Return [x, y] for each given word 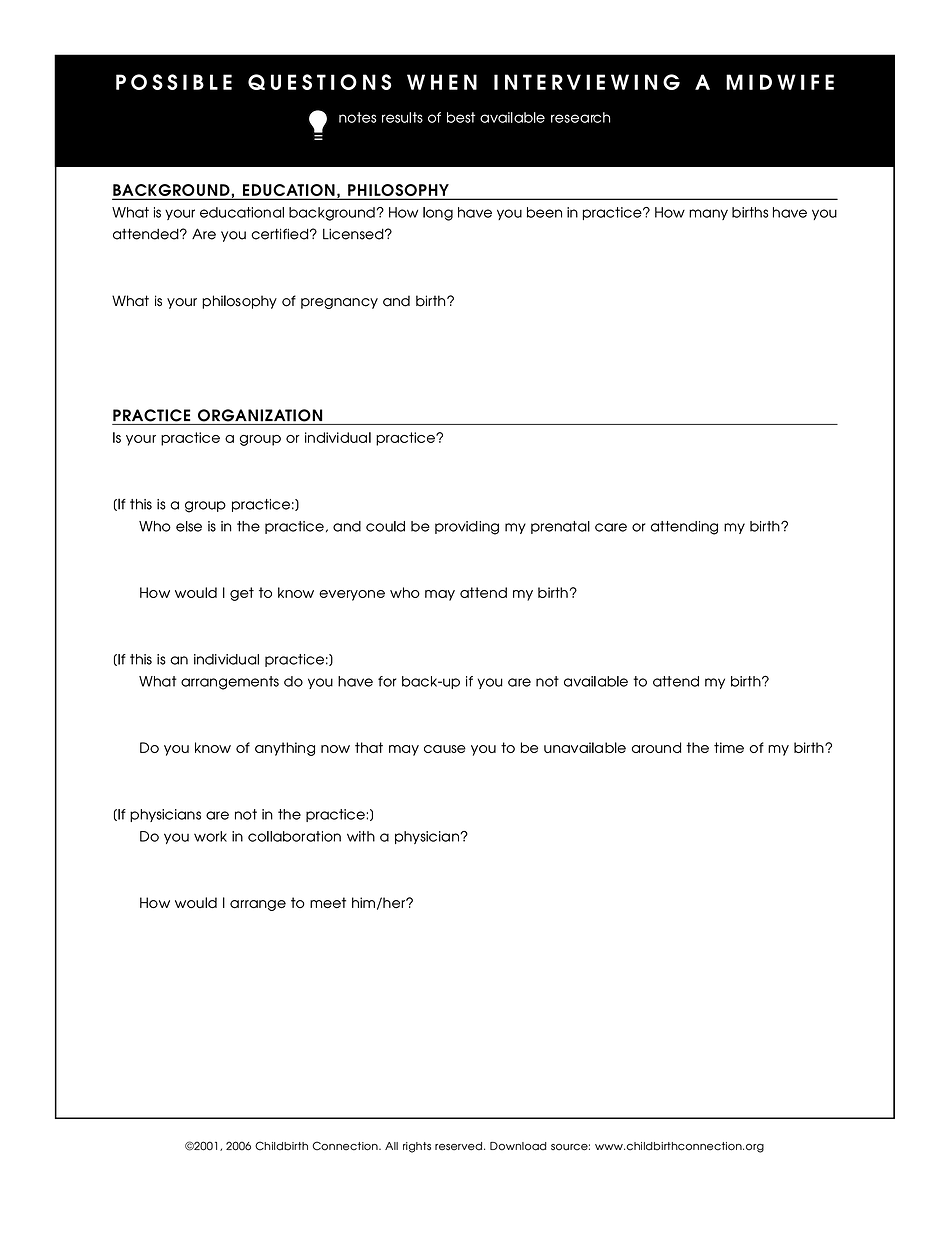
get [242, 594]
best [461, 117]
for [387, 681]
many [708, 214]
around [656, 747]
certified [281, 234]
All [391, 1146]
